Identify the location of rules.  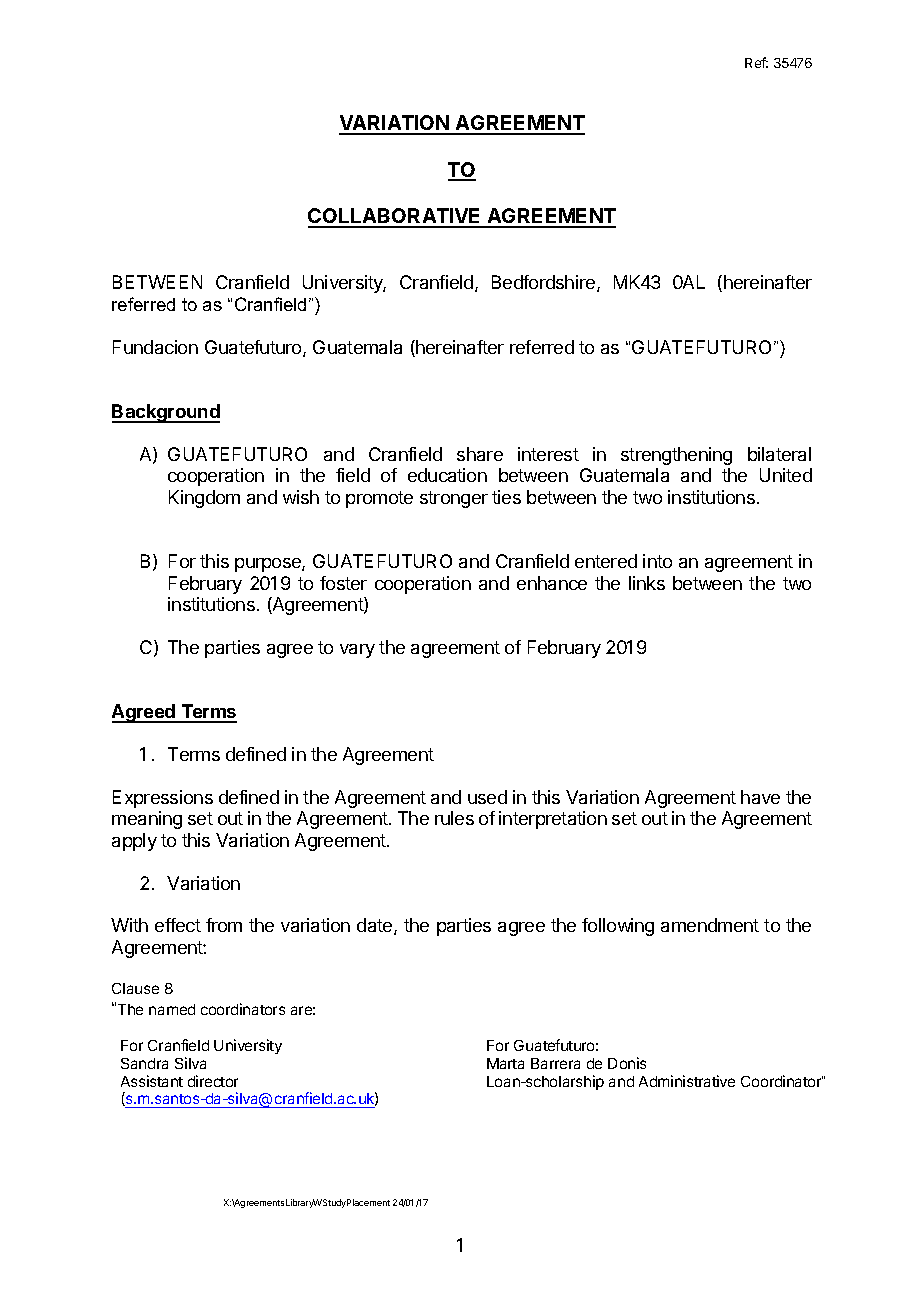
(454, 818).
